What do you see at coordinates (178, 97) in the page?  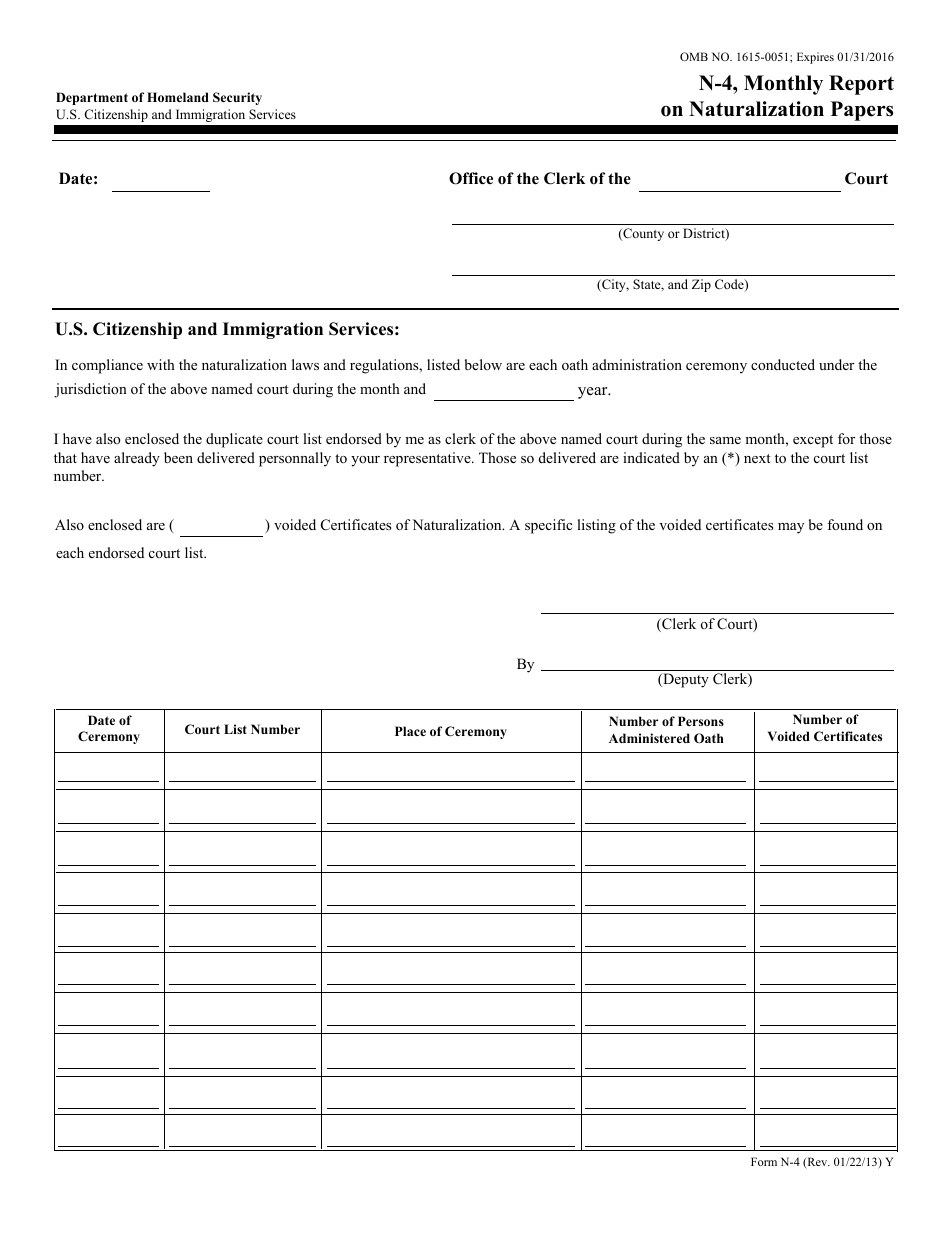 I see `Homeland` at bounding box center [178, 97].
